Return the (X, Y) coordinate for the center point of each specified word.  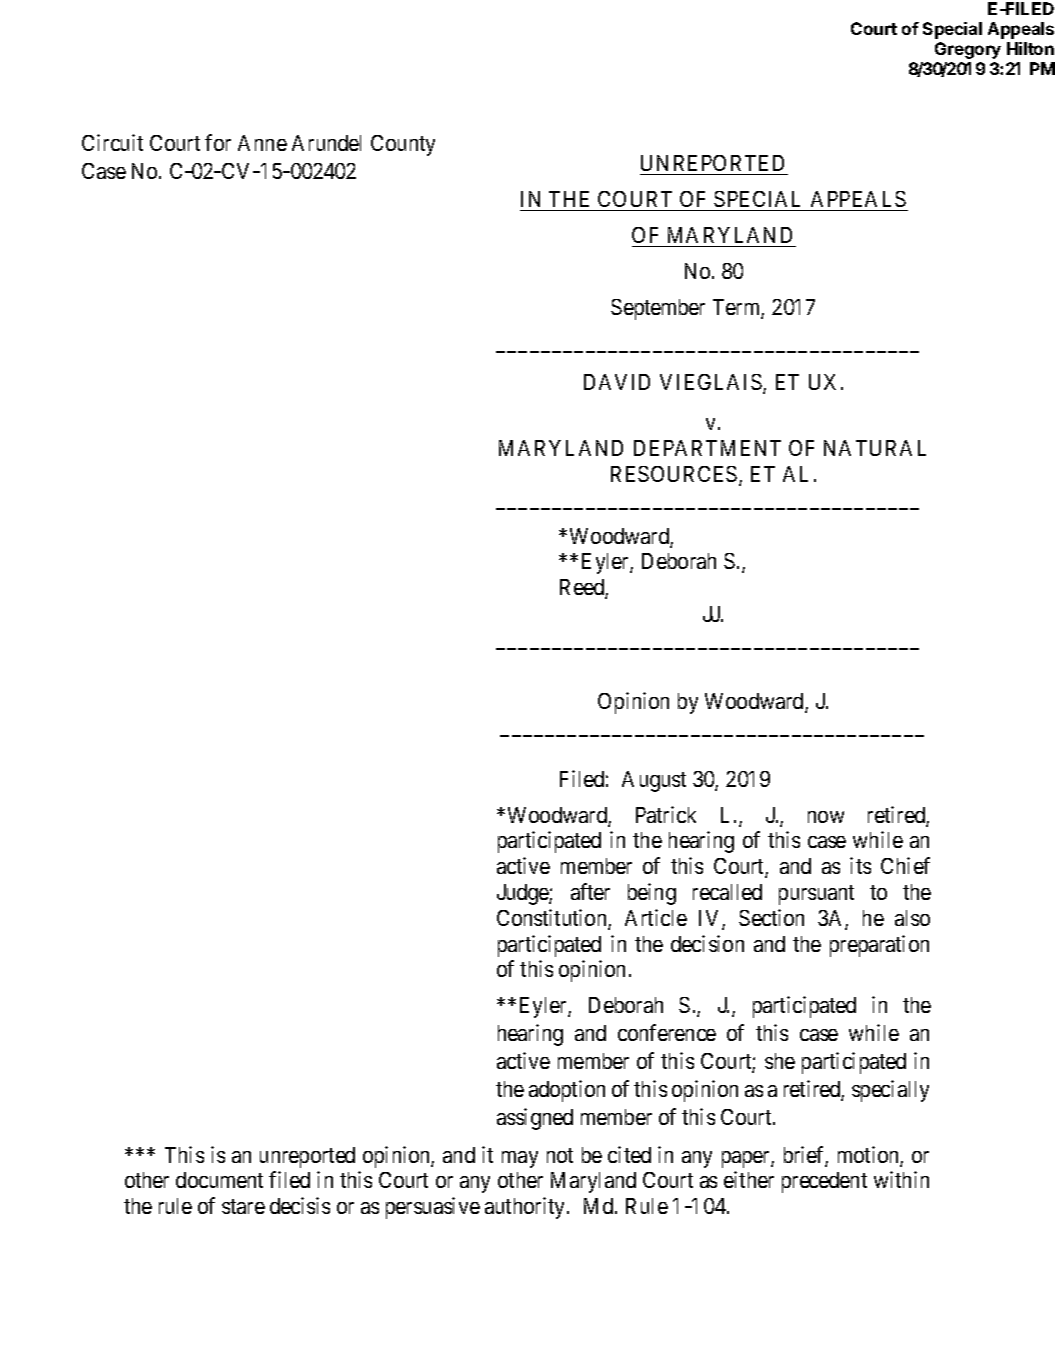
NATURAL (875, 448)
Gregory (968, 50)
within (901, 1179)
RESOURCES (674, 474)
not (560, 1155)
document (219, 1180)
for (218, 142)
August (654, 781)
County (403, 145)
